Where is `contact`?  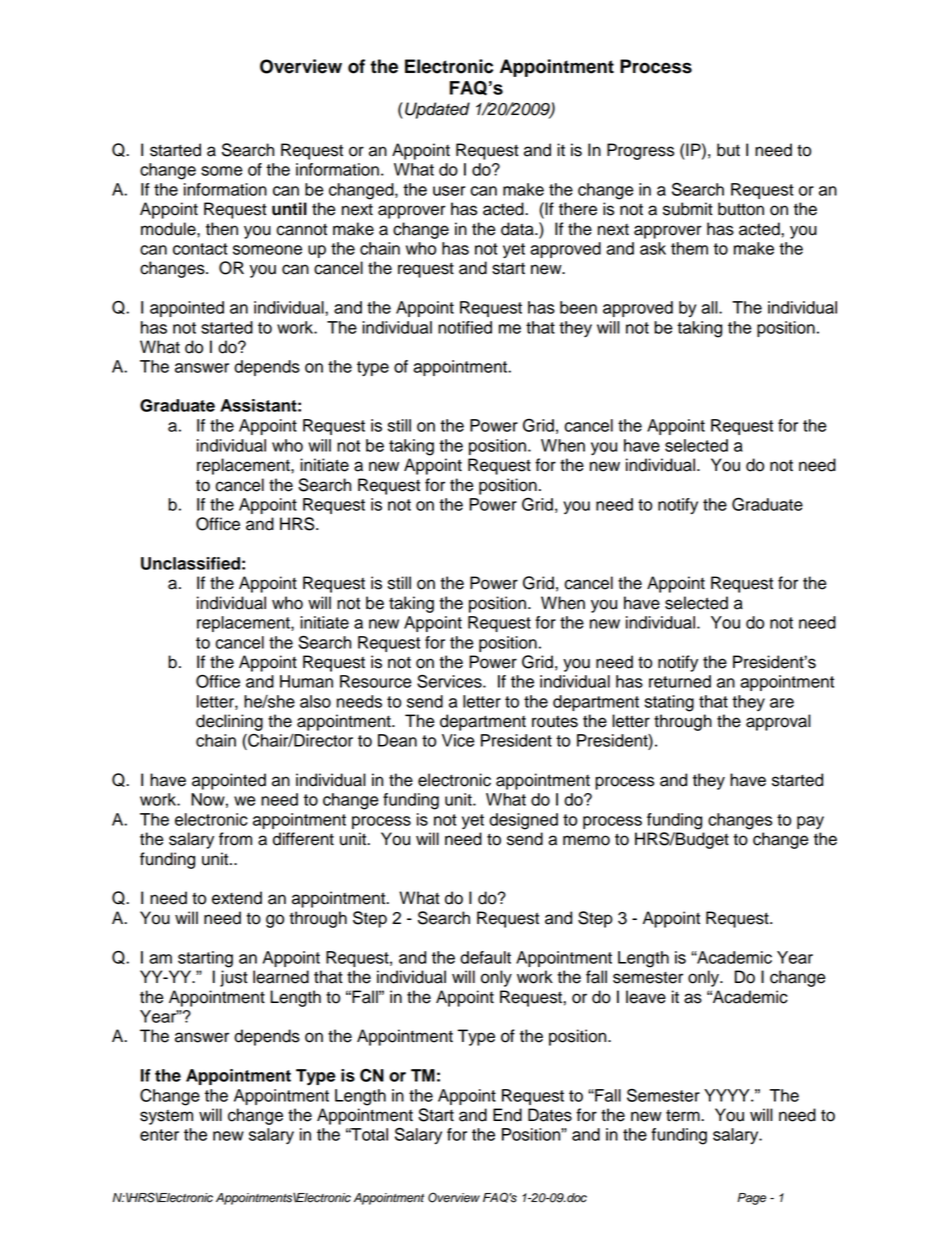 contact is located at coordinates (200, 249).
